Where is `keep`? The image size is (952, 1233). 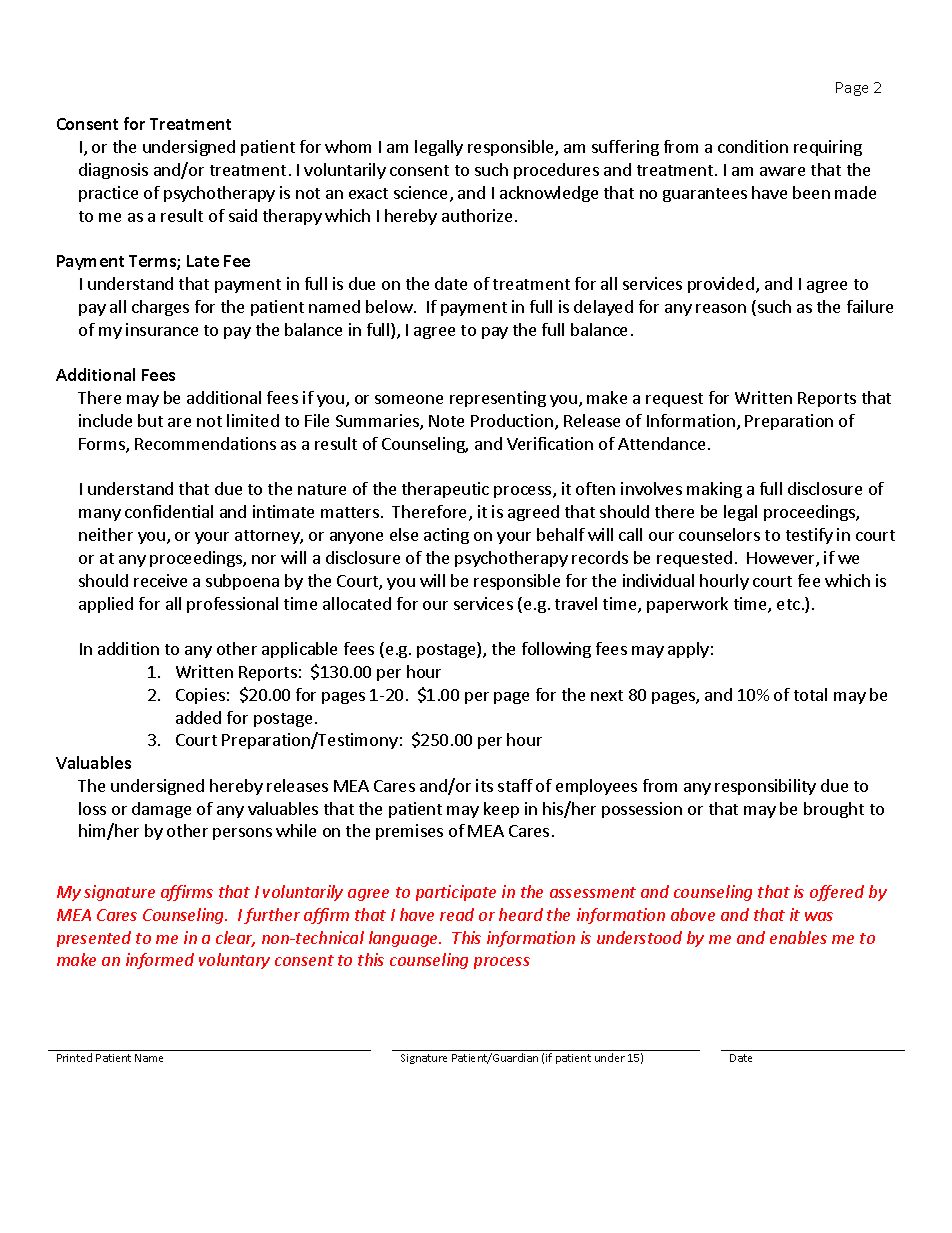
keep is located at coordinates (501, 810).
